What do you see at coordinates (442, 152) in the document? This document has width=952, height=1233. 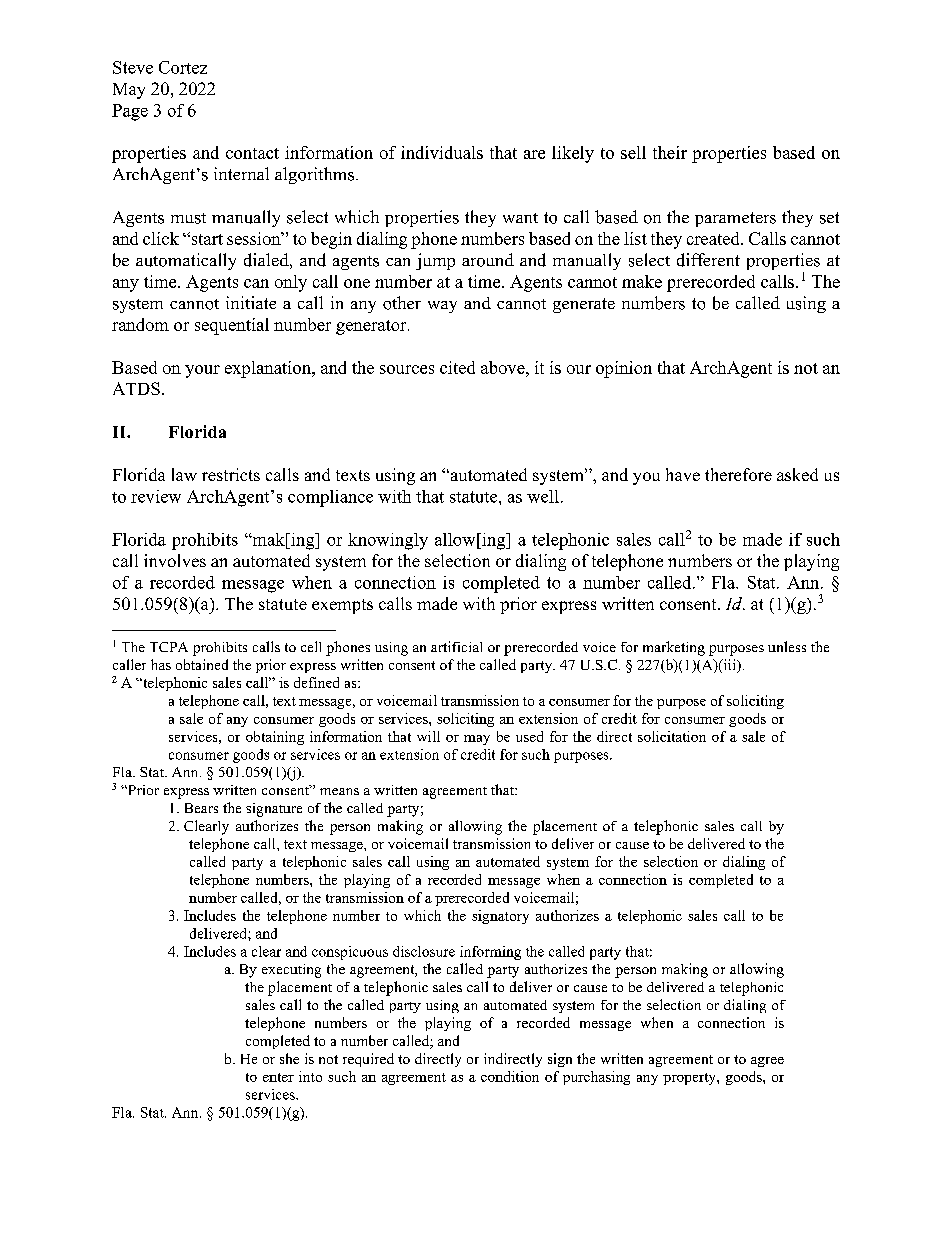 I see `individuals` at bounding box center [442, 152].
